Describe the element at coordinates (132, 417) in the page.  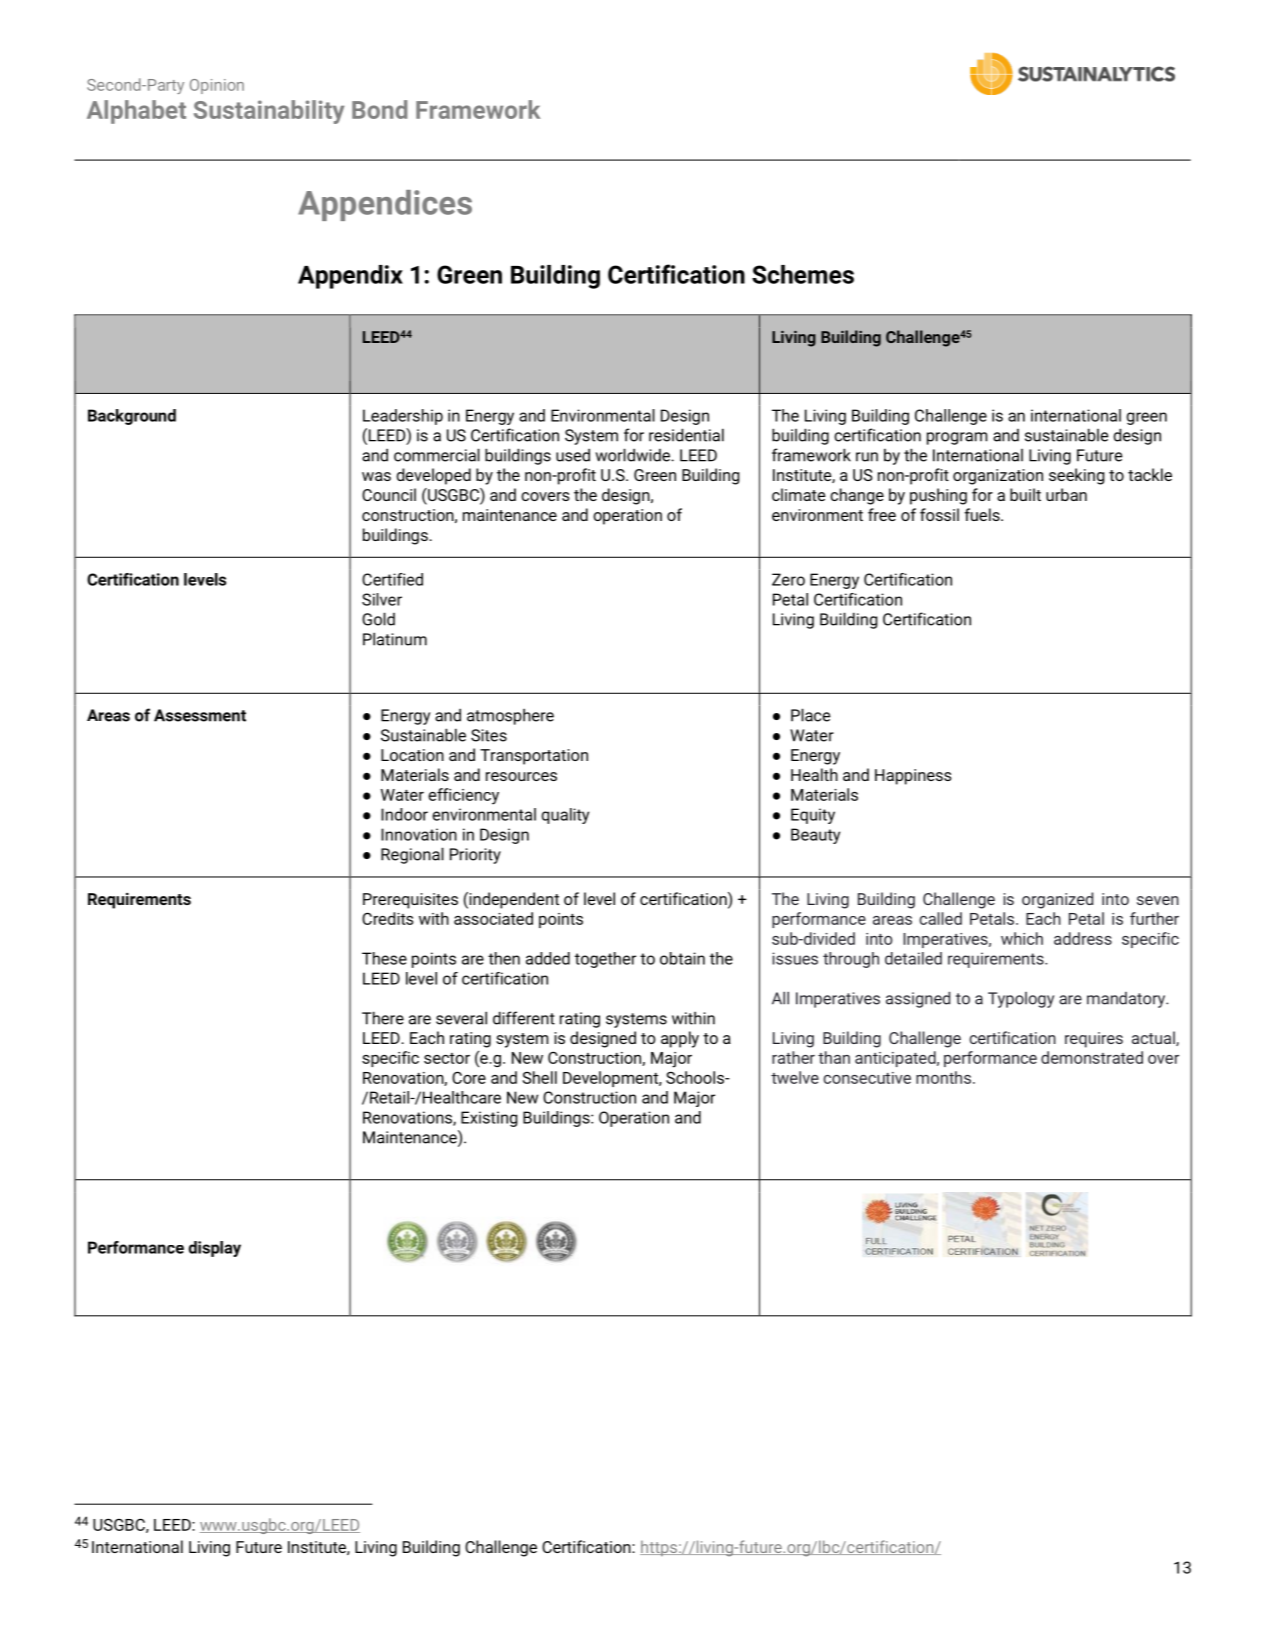
I see `Background` at that location.
